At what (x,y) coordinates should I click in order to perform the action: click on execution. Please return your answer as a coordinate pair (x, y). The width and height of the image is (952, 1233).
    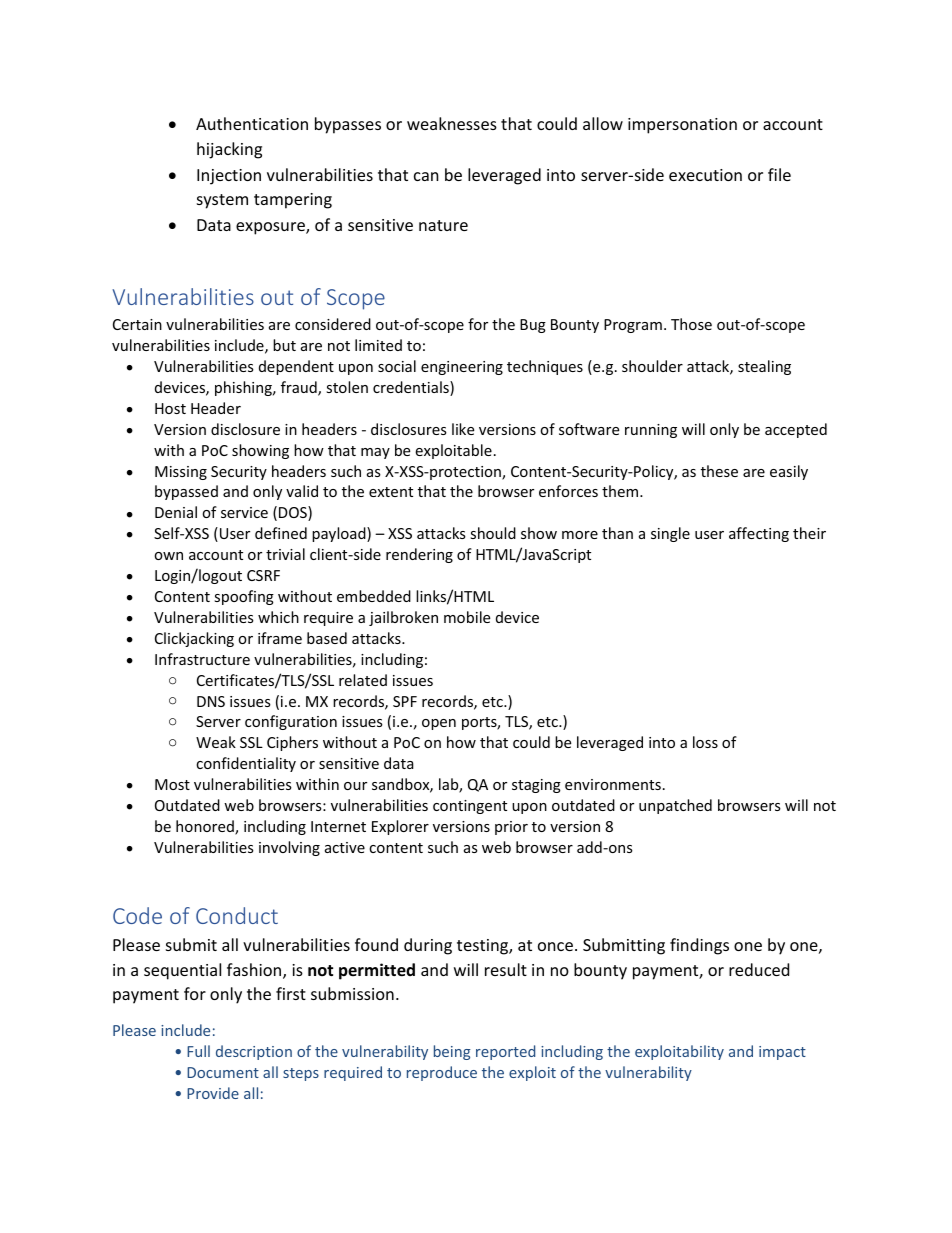
    Looking at the image, I should click on (705, 175).
